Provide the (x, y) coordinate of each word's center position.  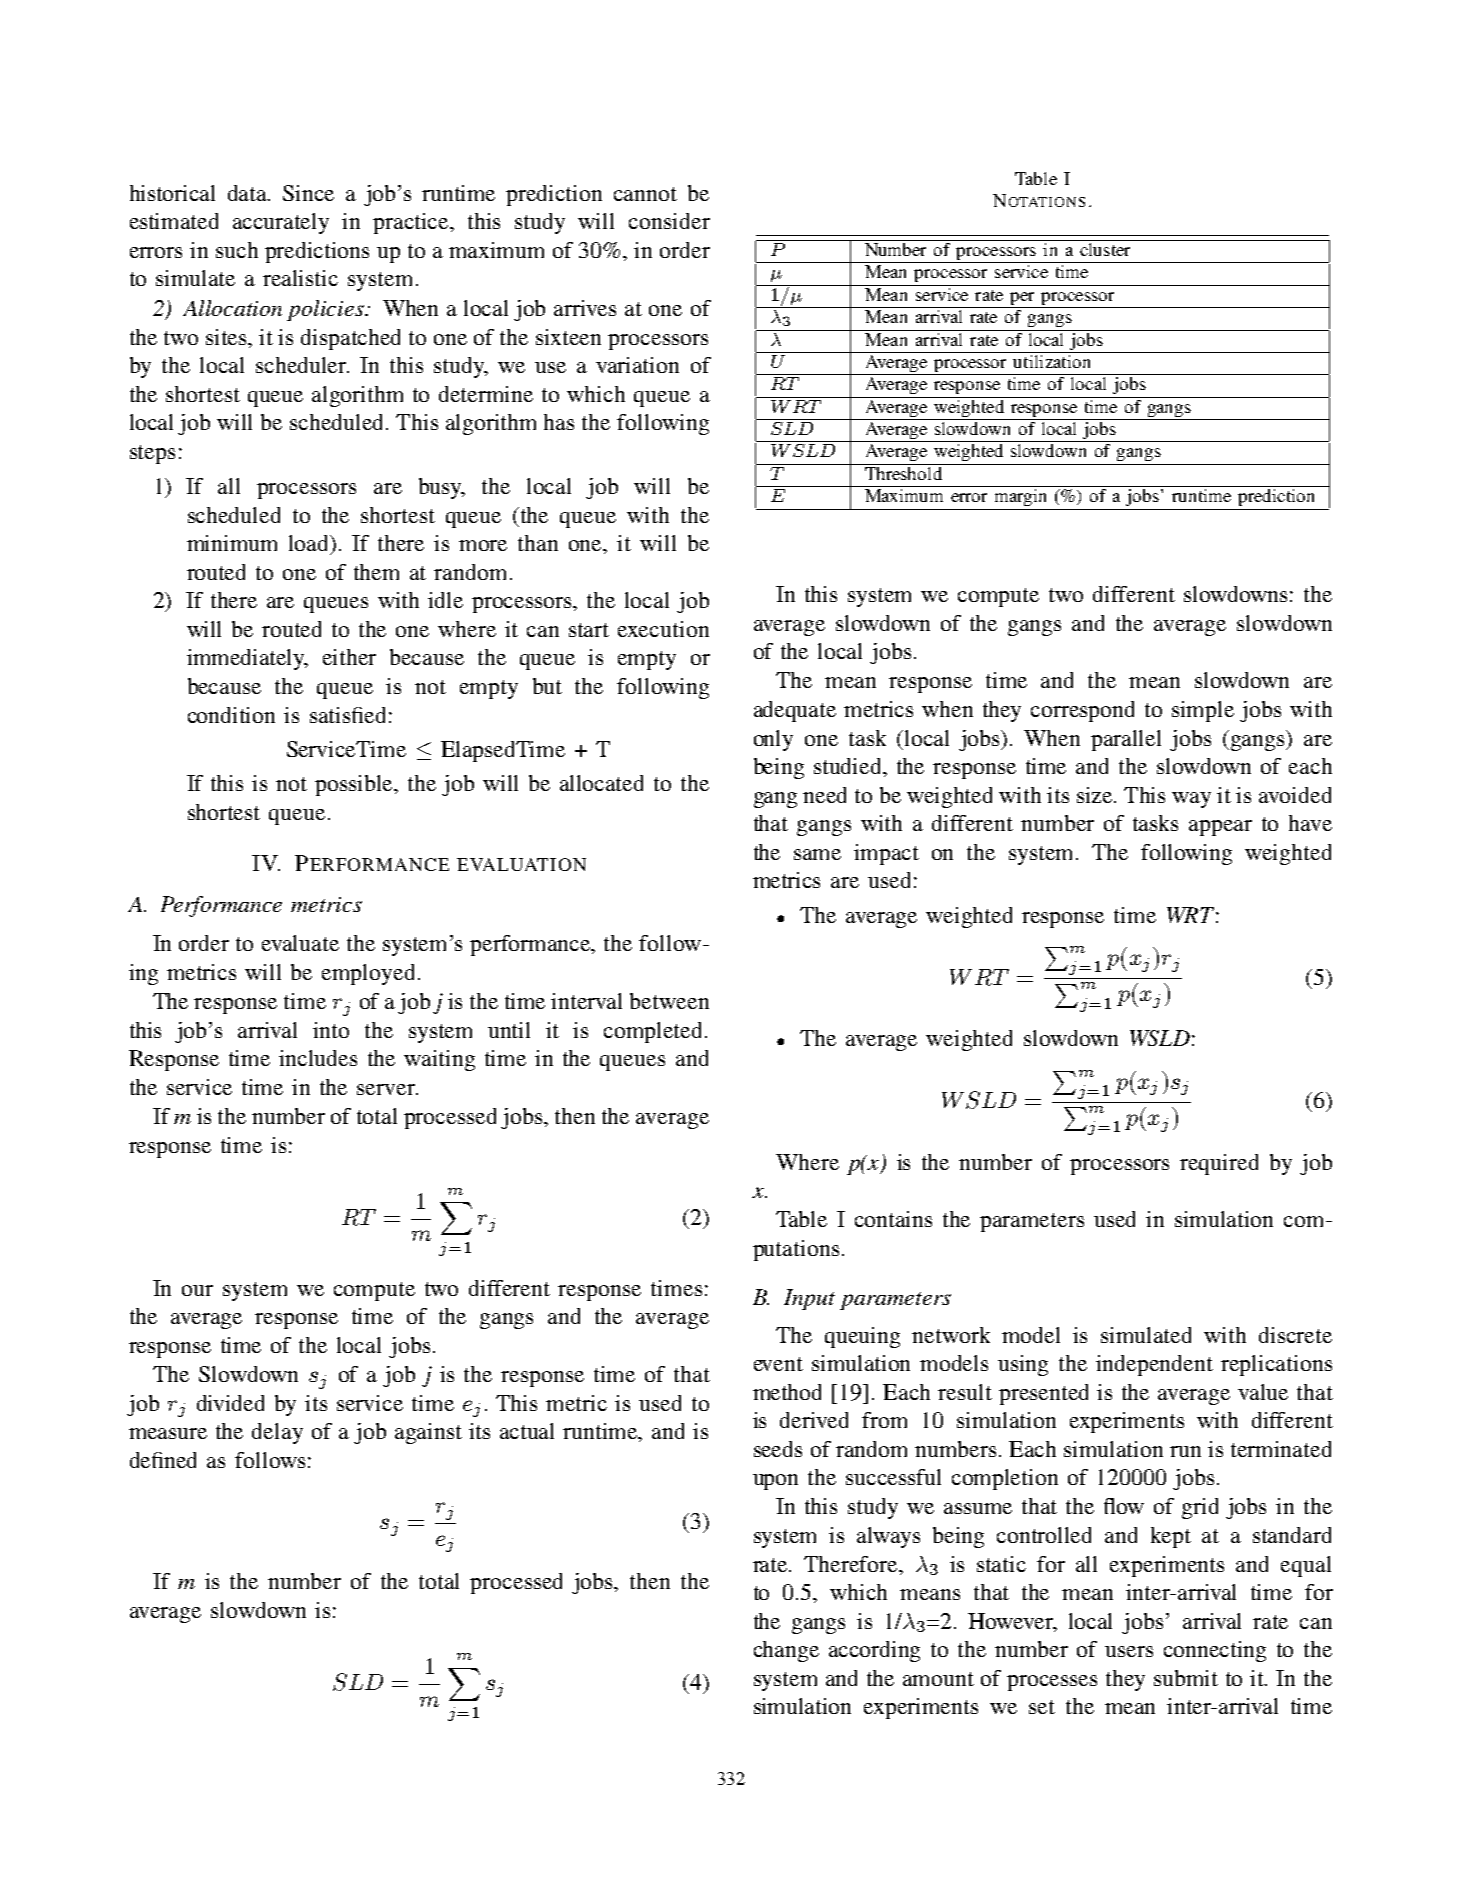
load (310, 544)
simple (1203, 711)
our (197, 1290)
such (237, 250)
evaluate (300, 943)
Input (809, 1299)
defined (163, 1460)
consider (669, 221)
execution (663, 629)
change (786, 1651)
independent (1154, 1365)
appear (1220, 828)
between (669, 1001)
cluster (1105, 249)
